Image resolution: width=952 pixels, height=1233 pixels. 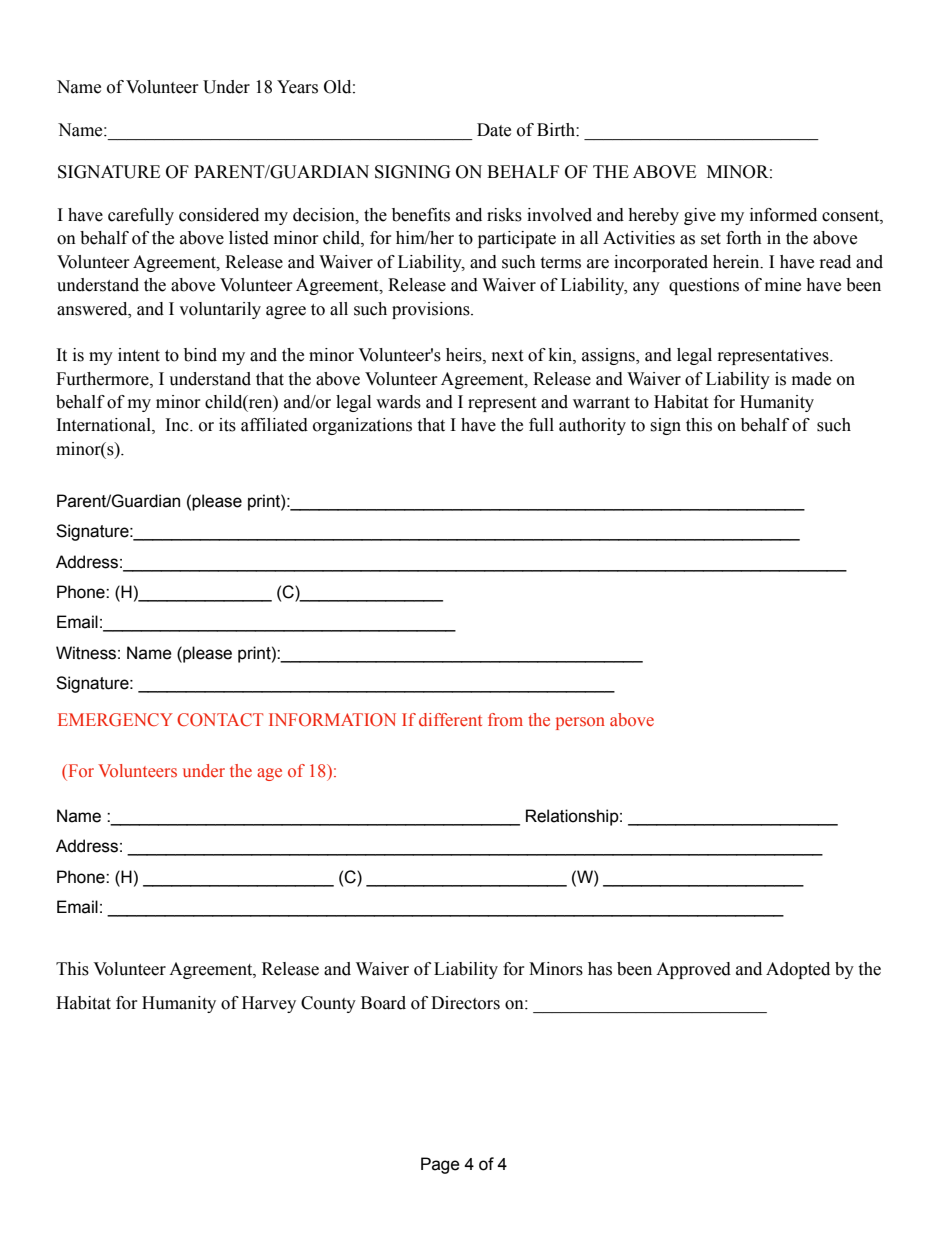 What do you see at coordinates (580, 723) in the image?
I see `person` at bounding box center [580, 723].
